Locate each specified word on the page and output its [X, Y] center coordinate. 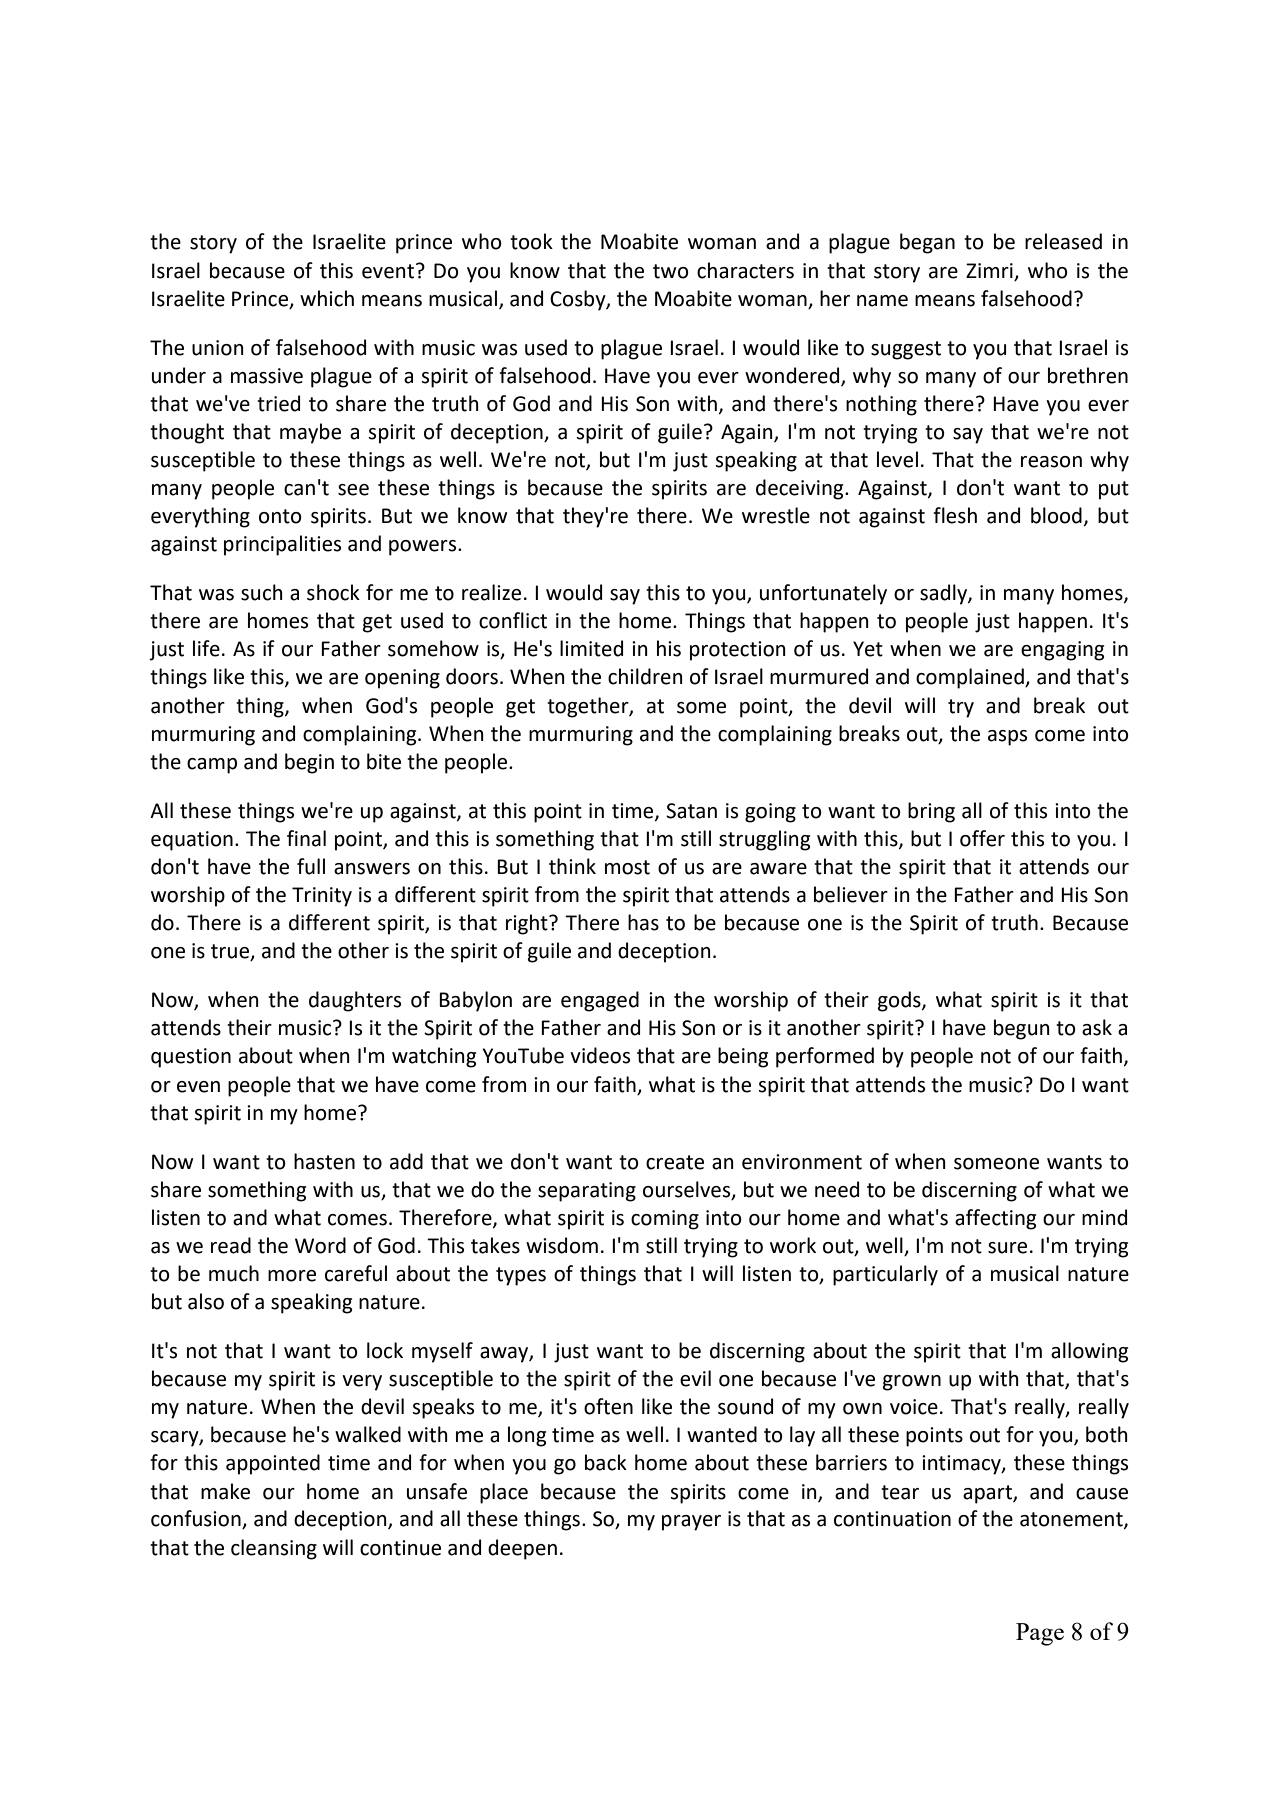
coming [665, 1220]
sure [1007, 1248]
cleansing [274, 1549]
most [627, 867]
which [327, 298]
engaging [1062, 651]
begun [1022, 1029]
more [292, 1276]
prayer [691, 1523]
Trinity [322, 897]
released [1063, 241]
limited [591, 648]
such [262, 592]
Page [1040, 1634]
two [671, 271]
